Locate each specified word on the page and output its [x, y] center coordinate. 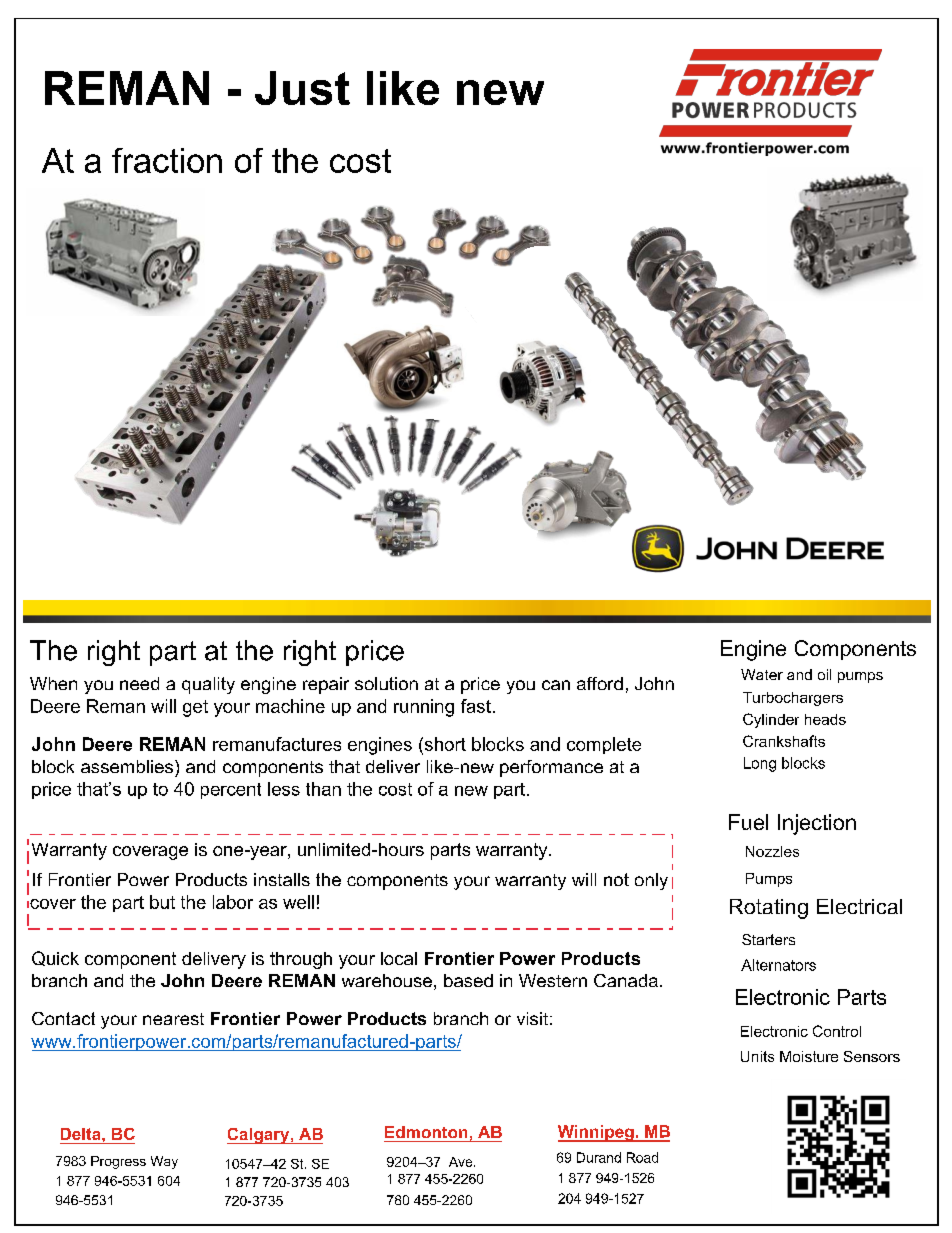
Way [164, 1162]
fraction [167, 160]
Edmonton [426, 1132]
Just [302, 88]
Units [757, 1056]
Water [762, 674]
